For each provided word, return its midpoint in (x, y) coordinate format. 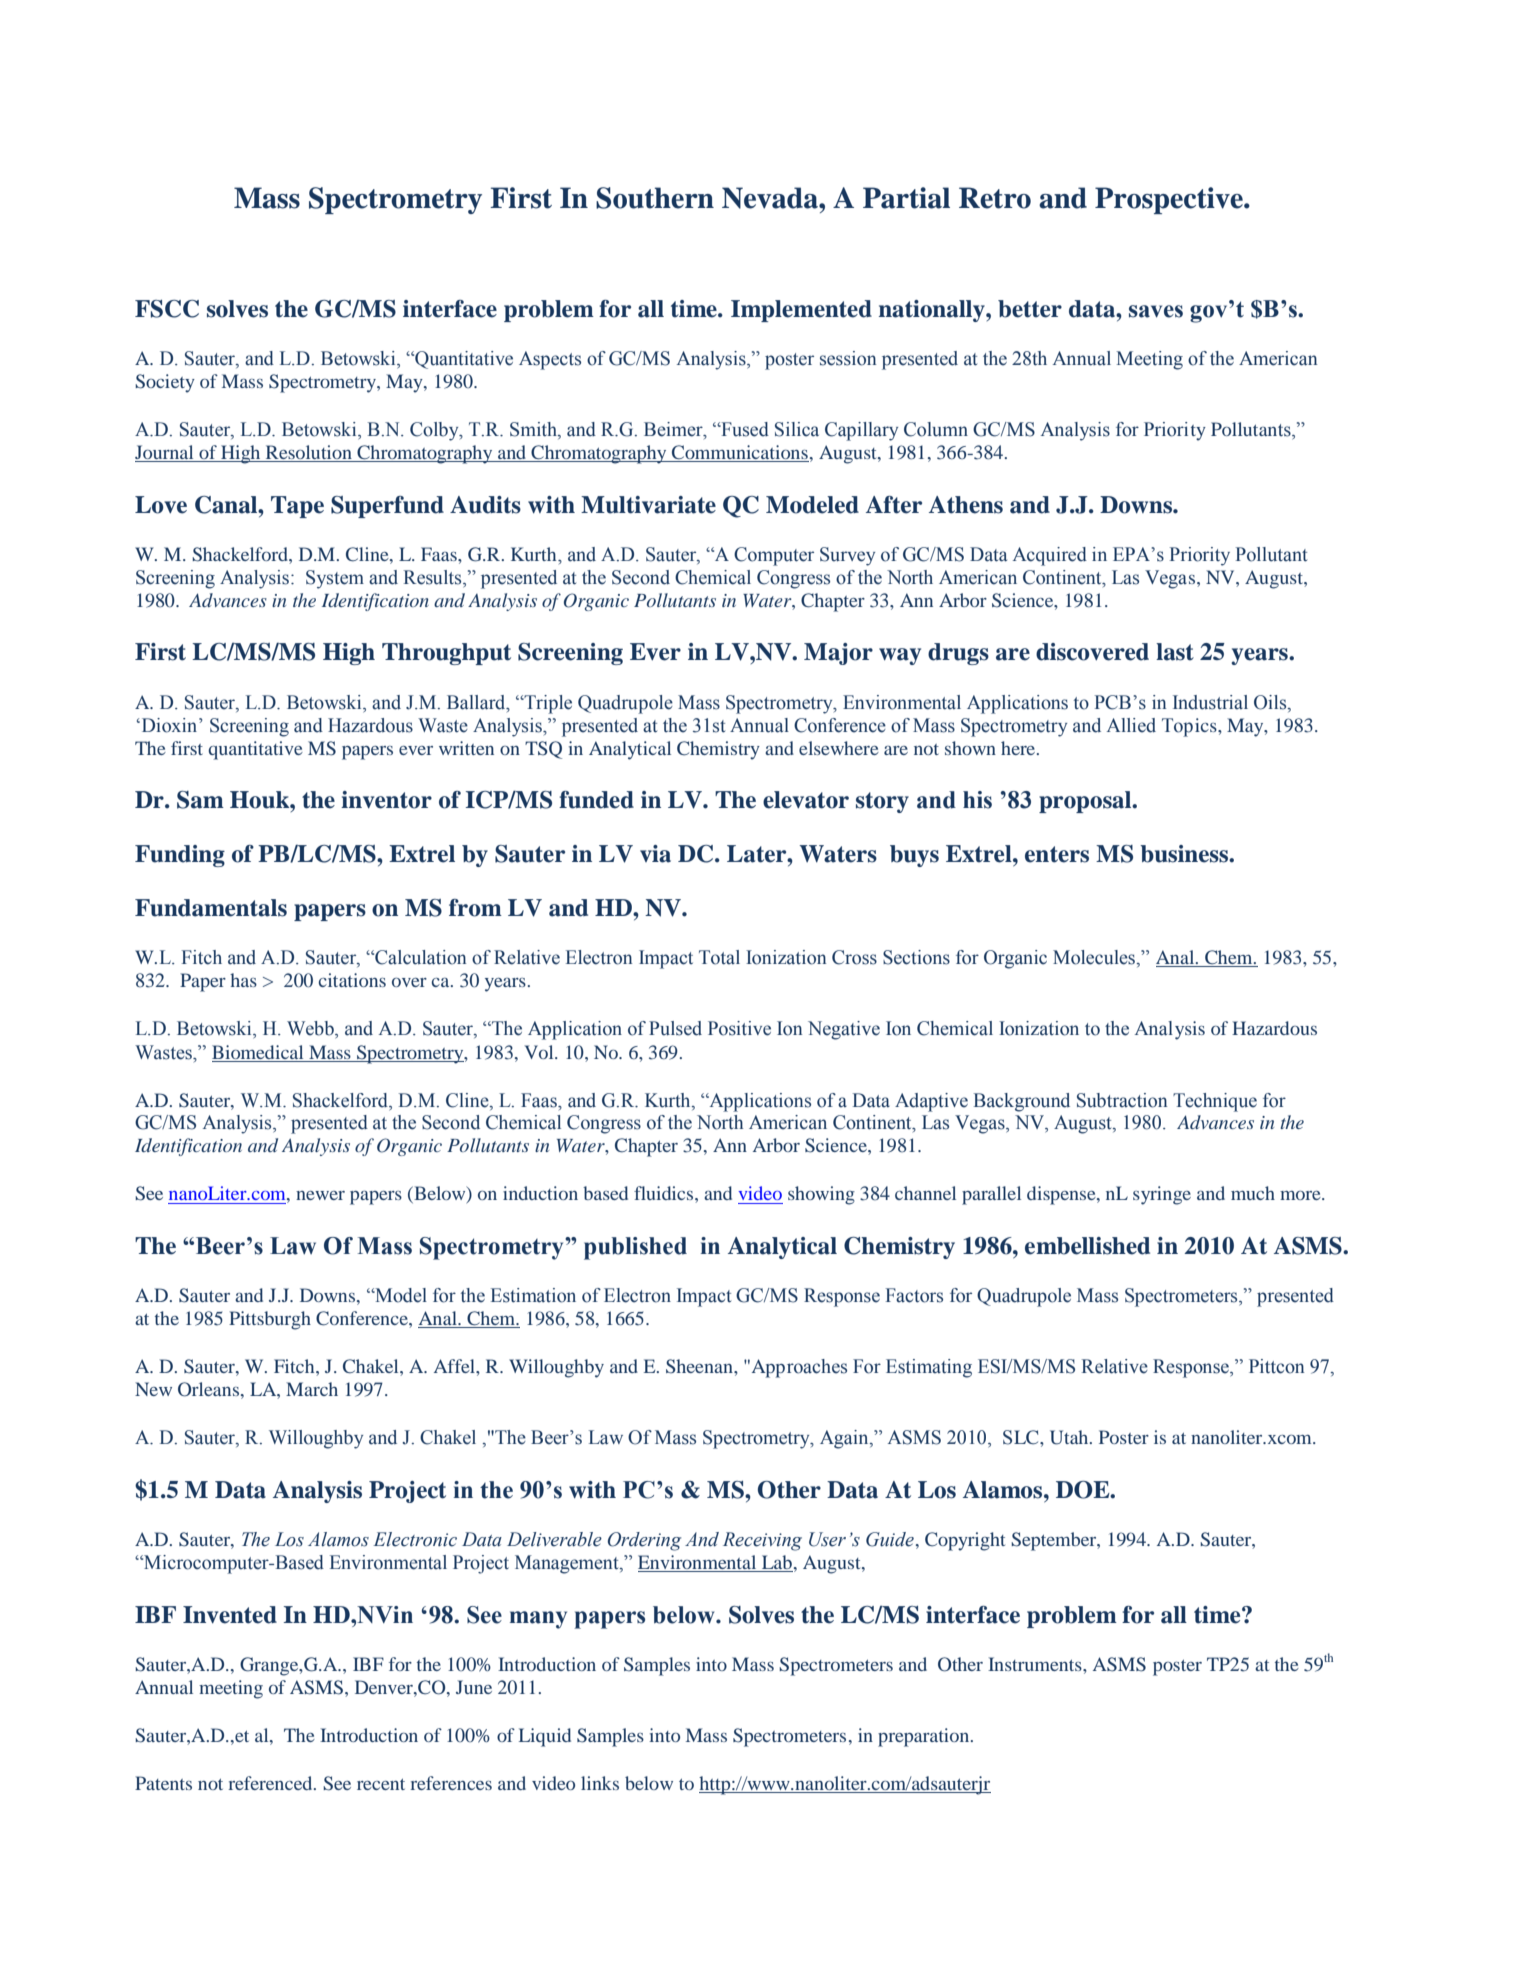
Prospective (1170, 200)
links (600, 1783)
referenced (271, 1783)
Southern (655, 198)
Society (165, 383)
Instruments (1036, 1664)
